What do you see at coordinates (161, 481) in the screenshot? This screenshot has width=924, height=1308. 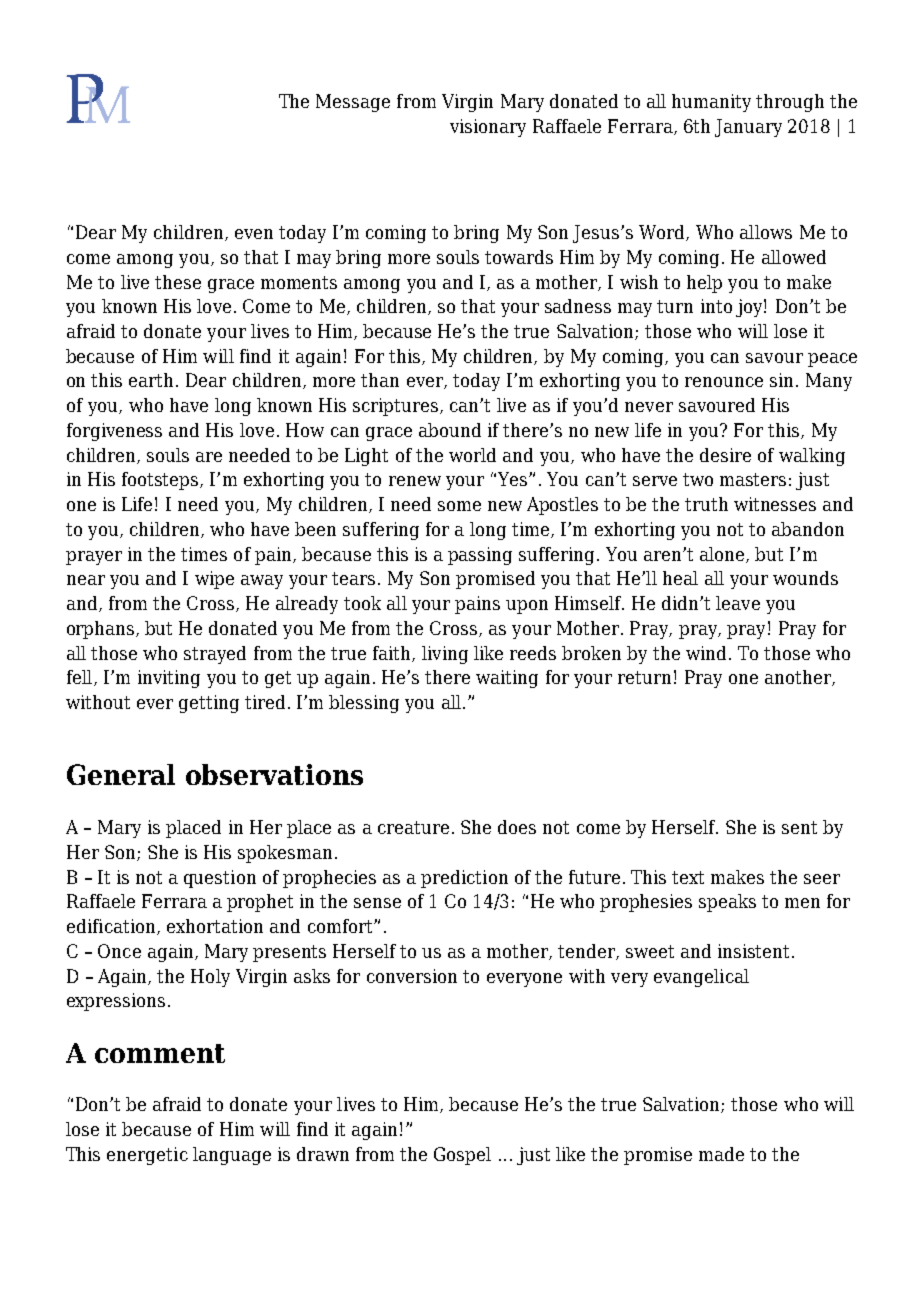 I see `footsteps` at bounding box center [161, 481].
